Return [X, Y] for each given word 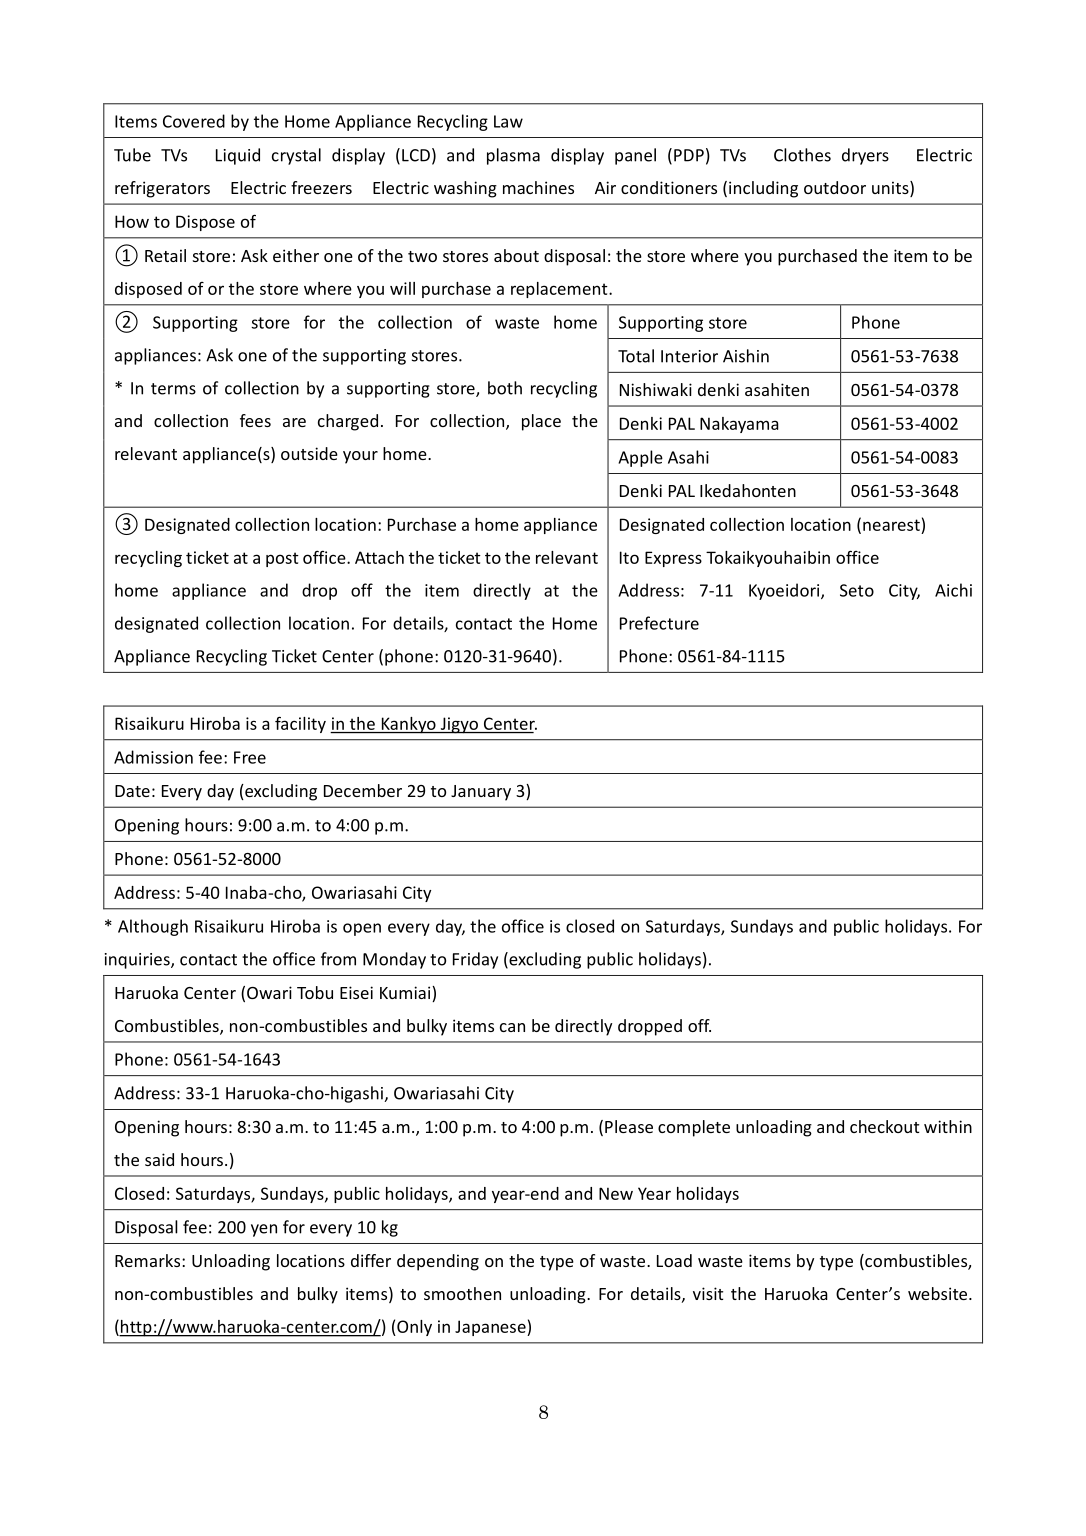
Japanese [491, 1328]
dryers [865, 156]
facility [300, 724]
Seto [857, 590]
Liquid [238, 156]
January [481, 793]
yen [264, 1230]
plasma [513, 156]
